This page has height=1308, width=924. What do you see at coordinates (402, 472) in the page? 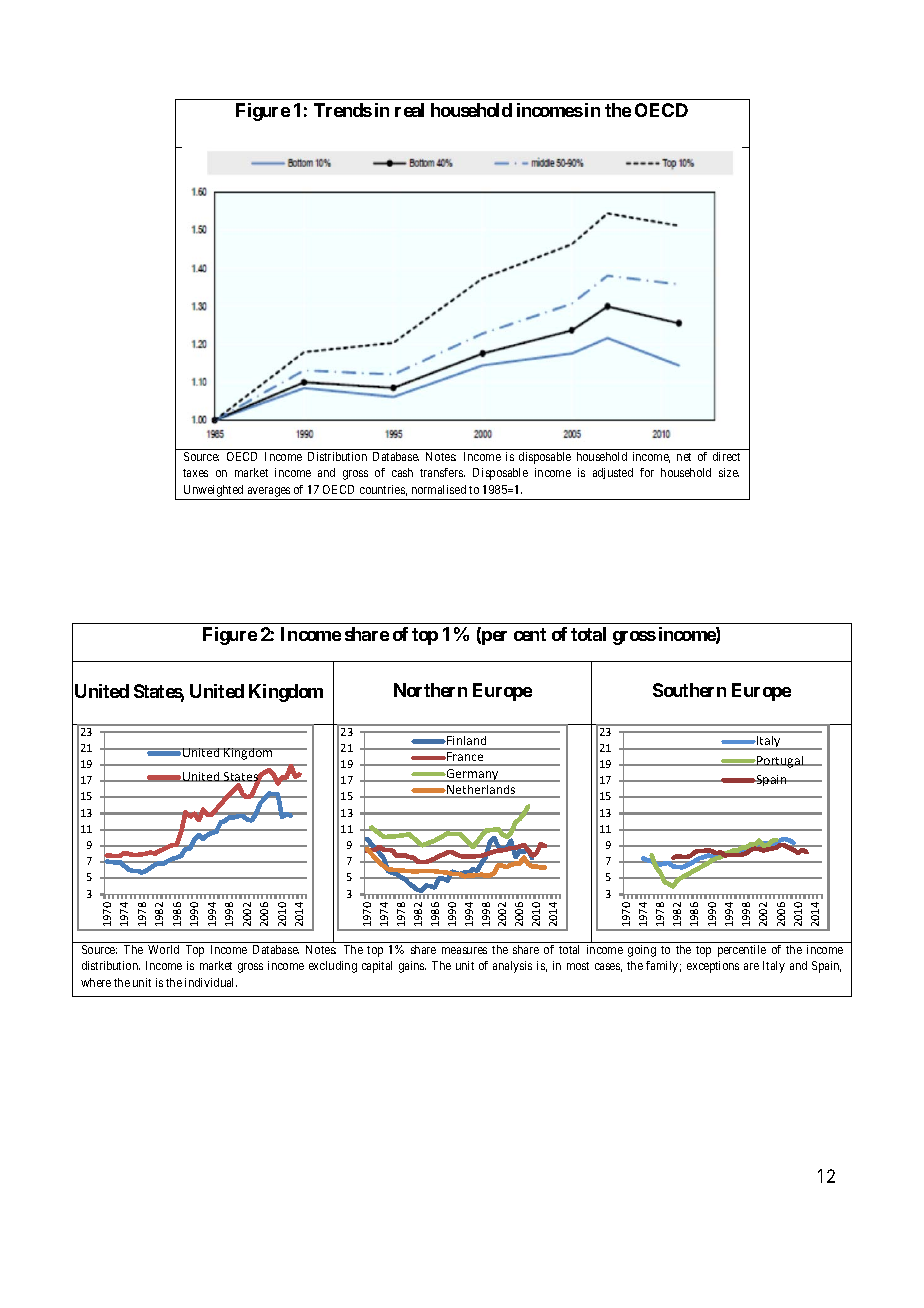
I see `cash` at bounding box center [402, 472].
